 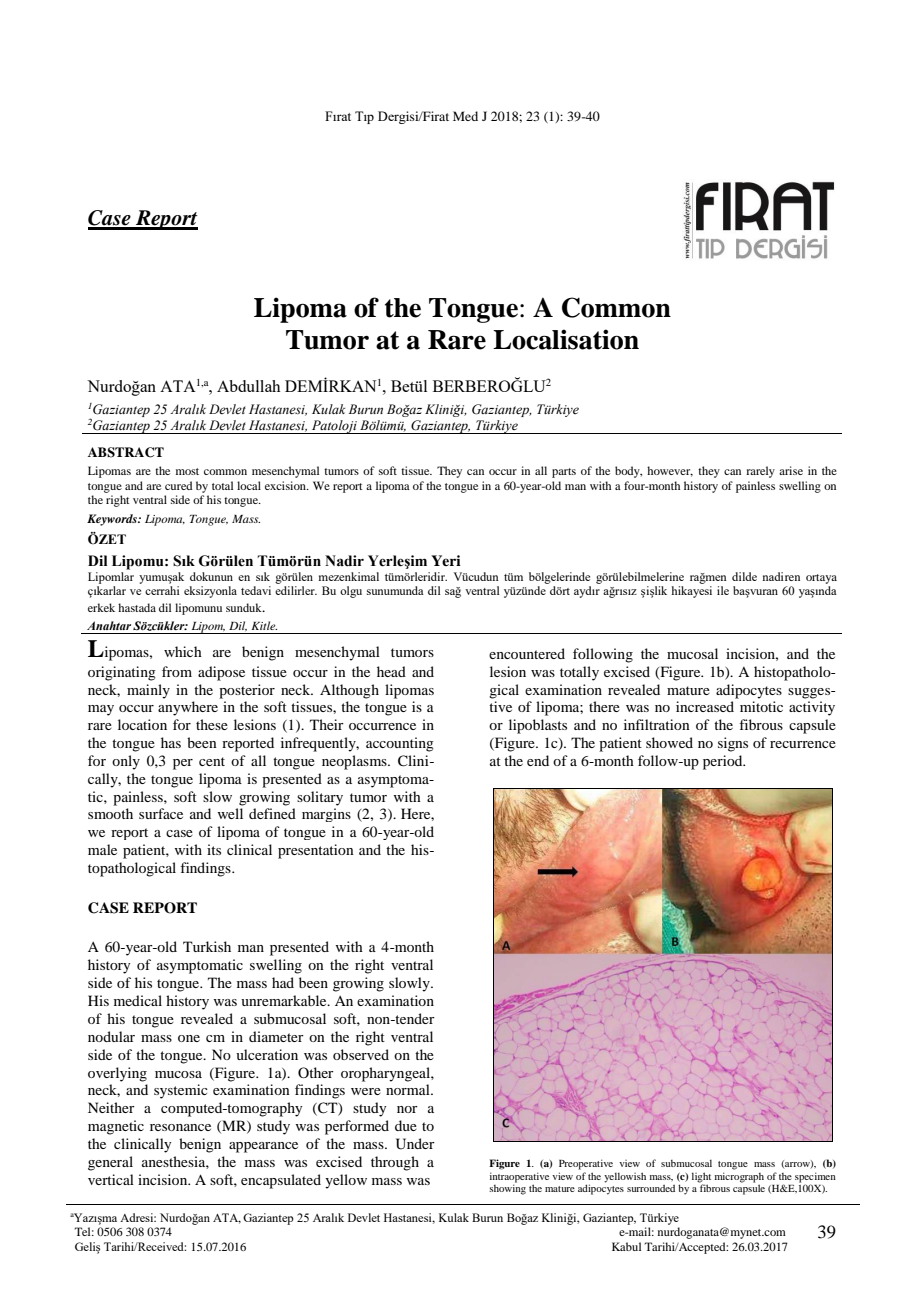 I want to click on Turkish, so click(x=207, y=946).
